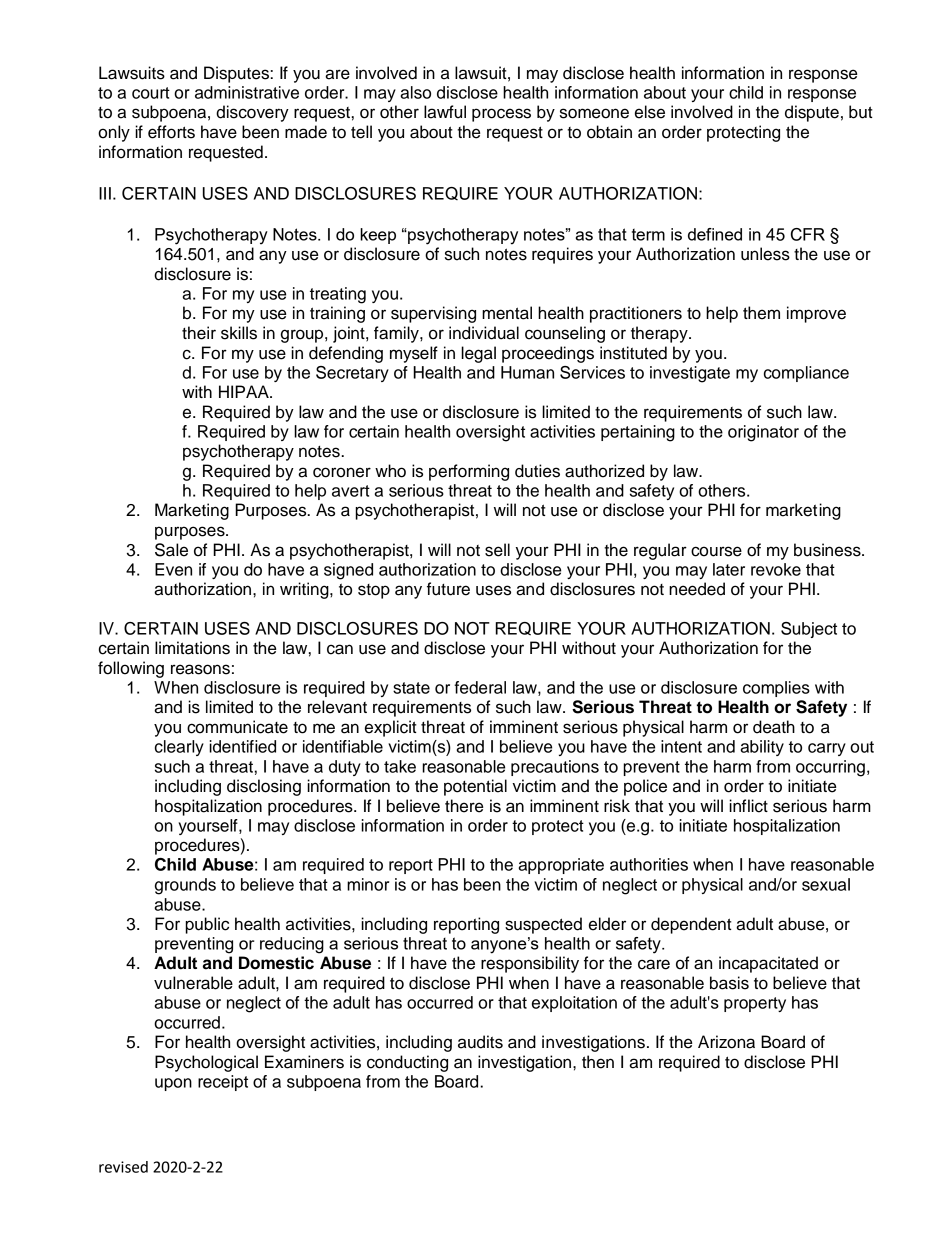  What do you see at coordinates (475, 787) in the screenshot?
I see `potential` at bounding box center [475, 787].
